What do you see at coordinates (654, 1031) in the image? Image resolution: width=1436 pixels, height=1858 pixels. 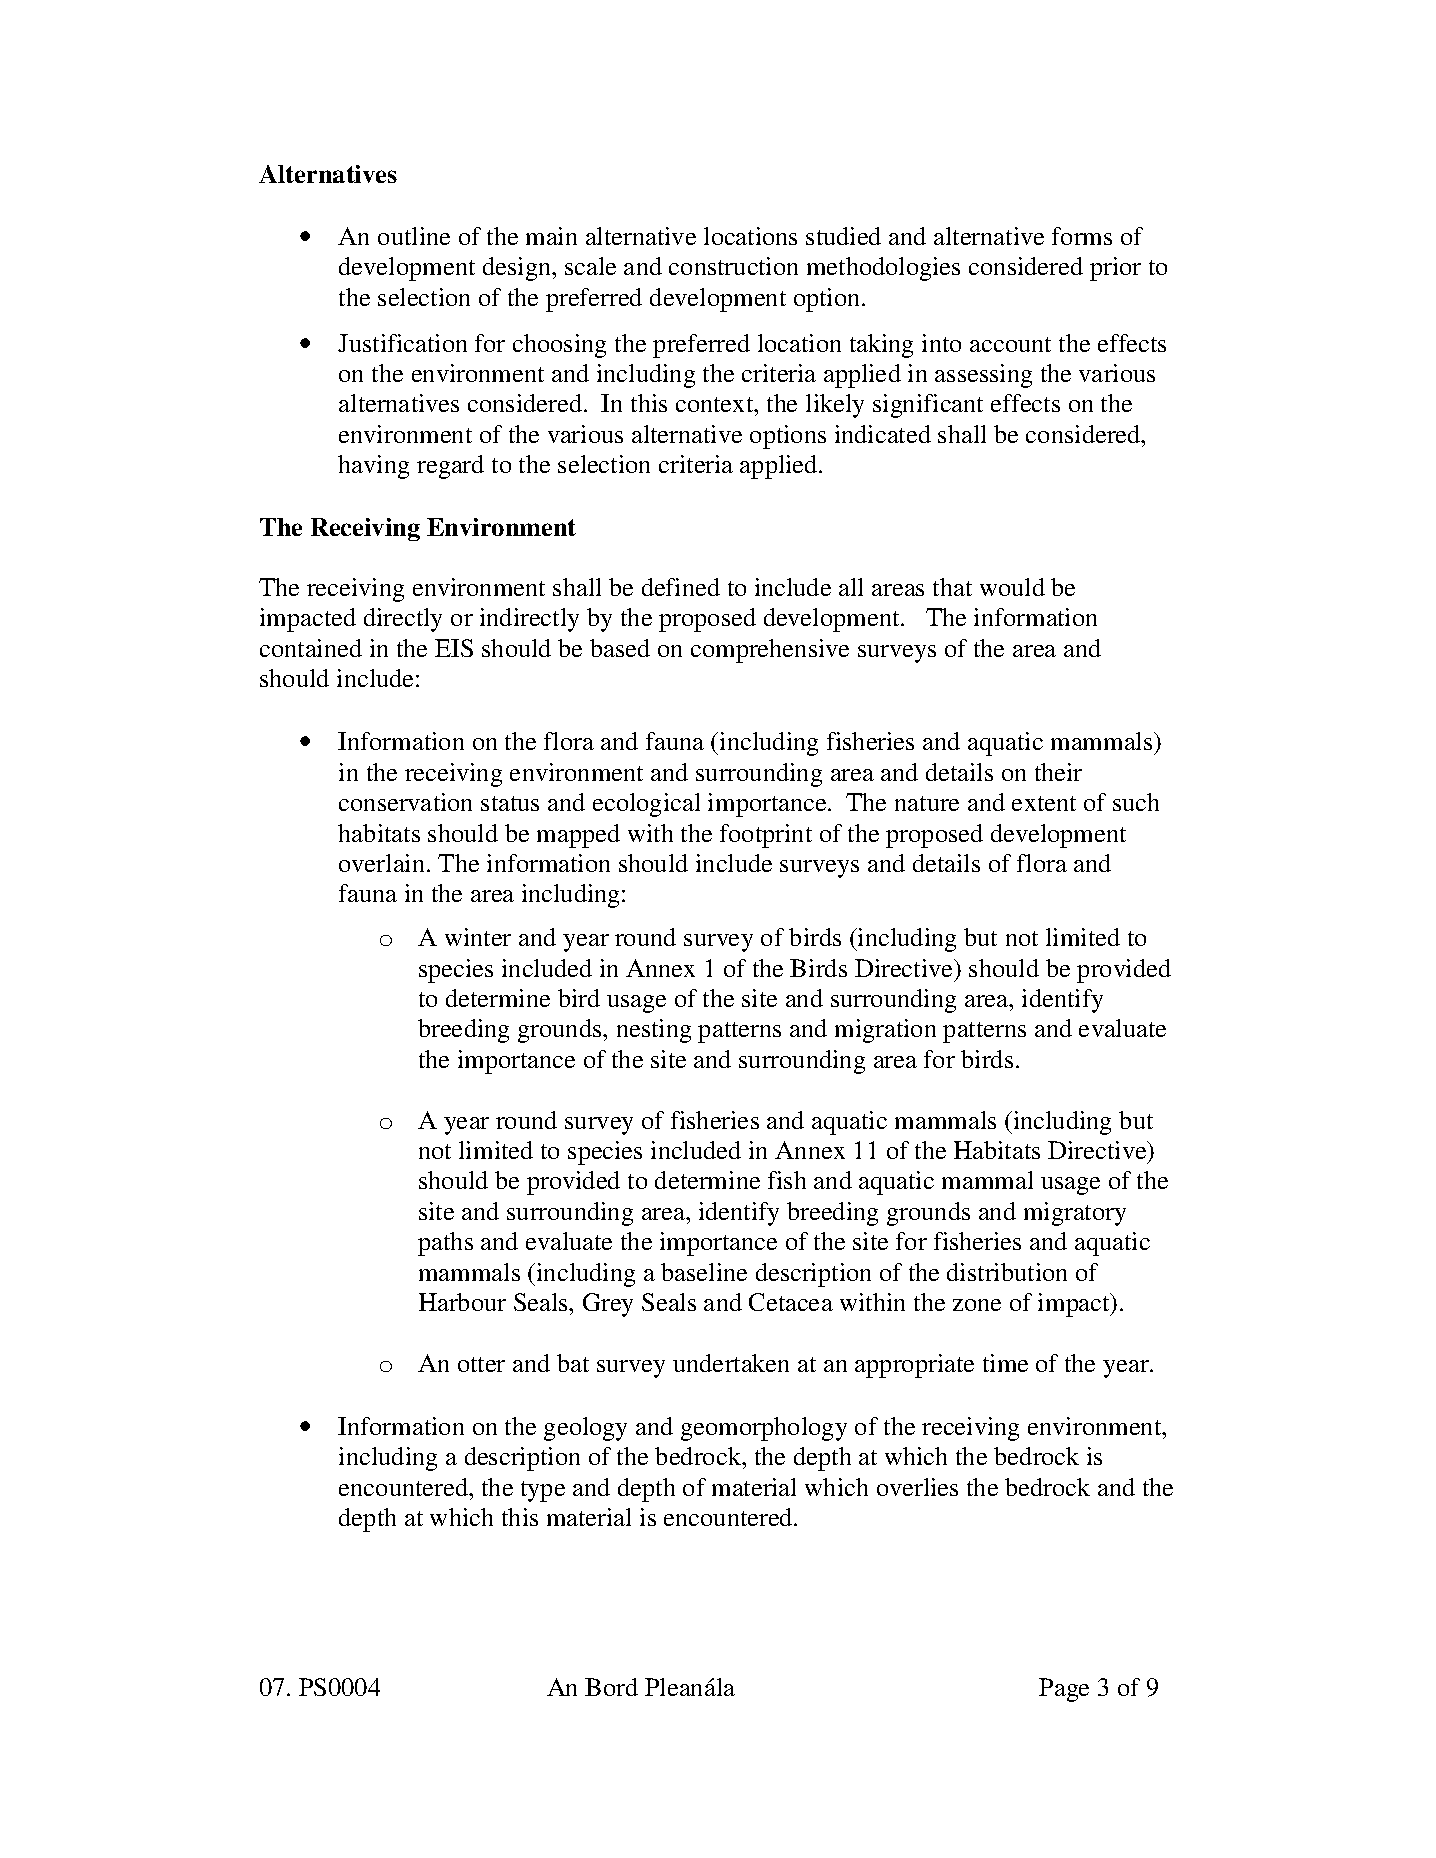 I see `nesting` at bounding box center [654, 1031].
